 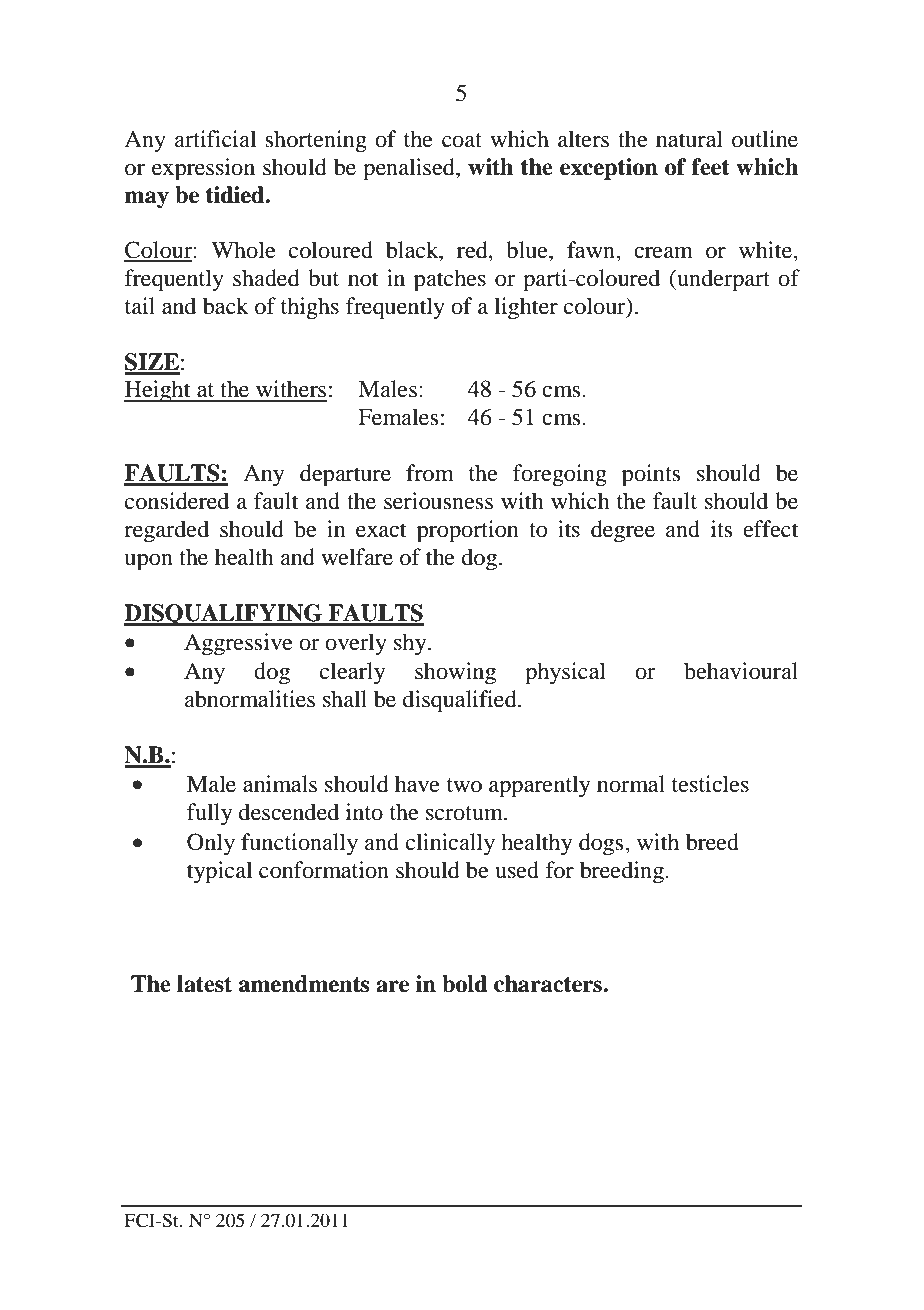 I want to click on proportion, so click(x=468, y=531).
